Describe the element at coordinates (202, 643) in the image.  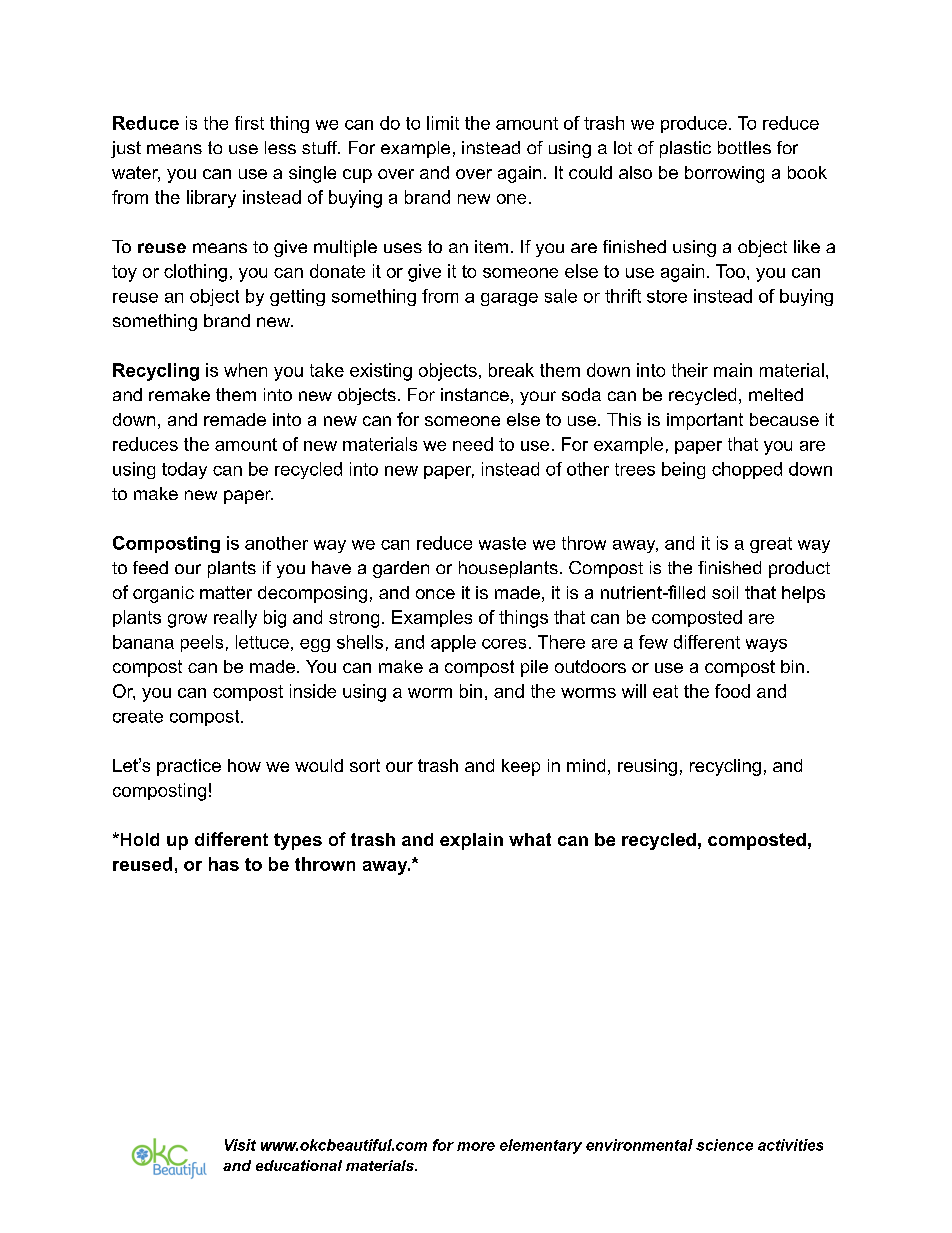
I see `peels` at that location.
